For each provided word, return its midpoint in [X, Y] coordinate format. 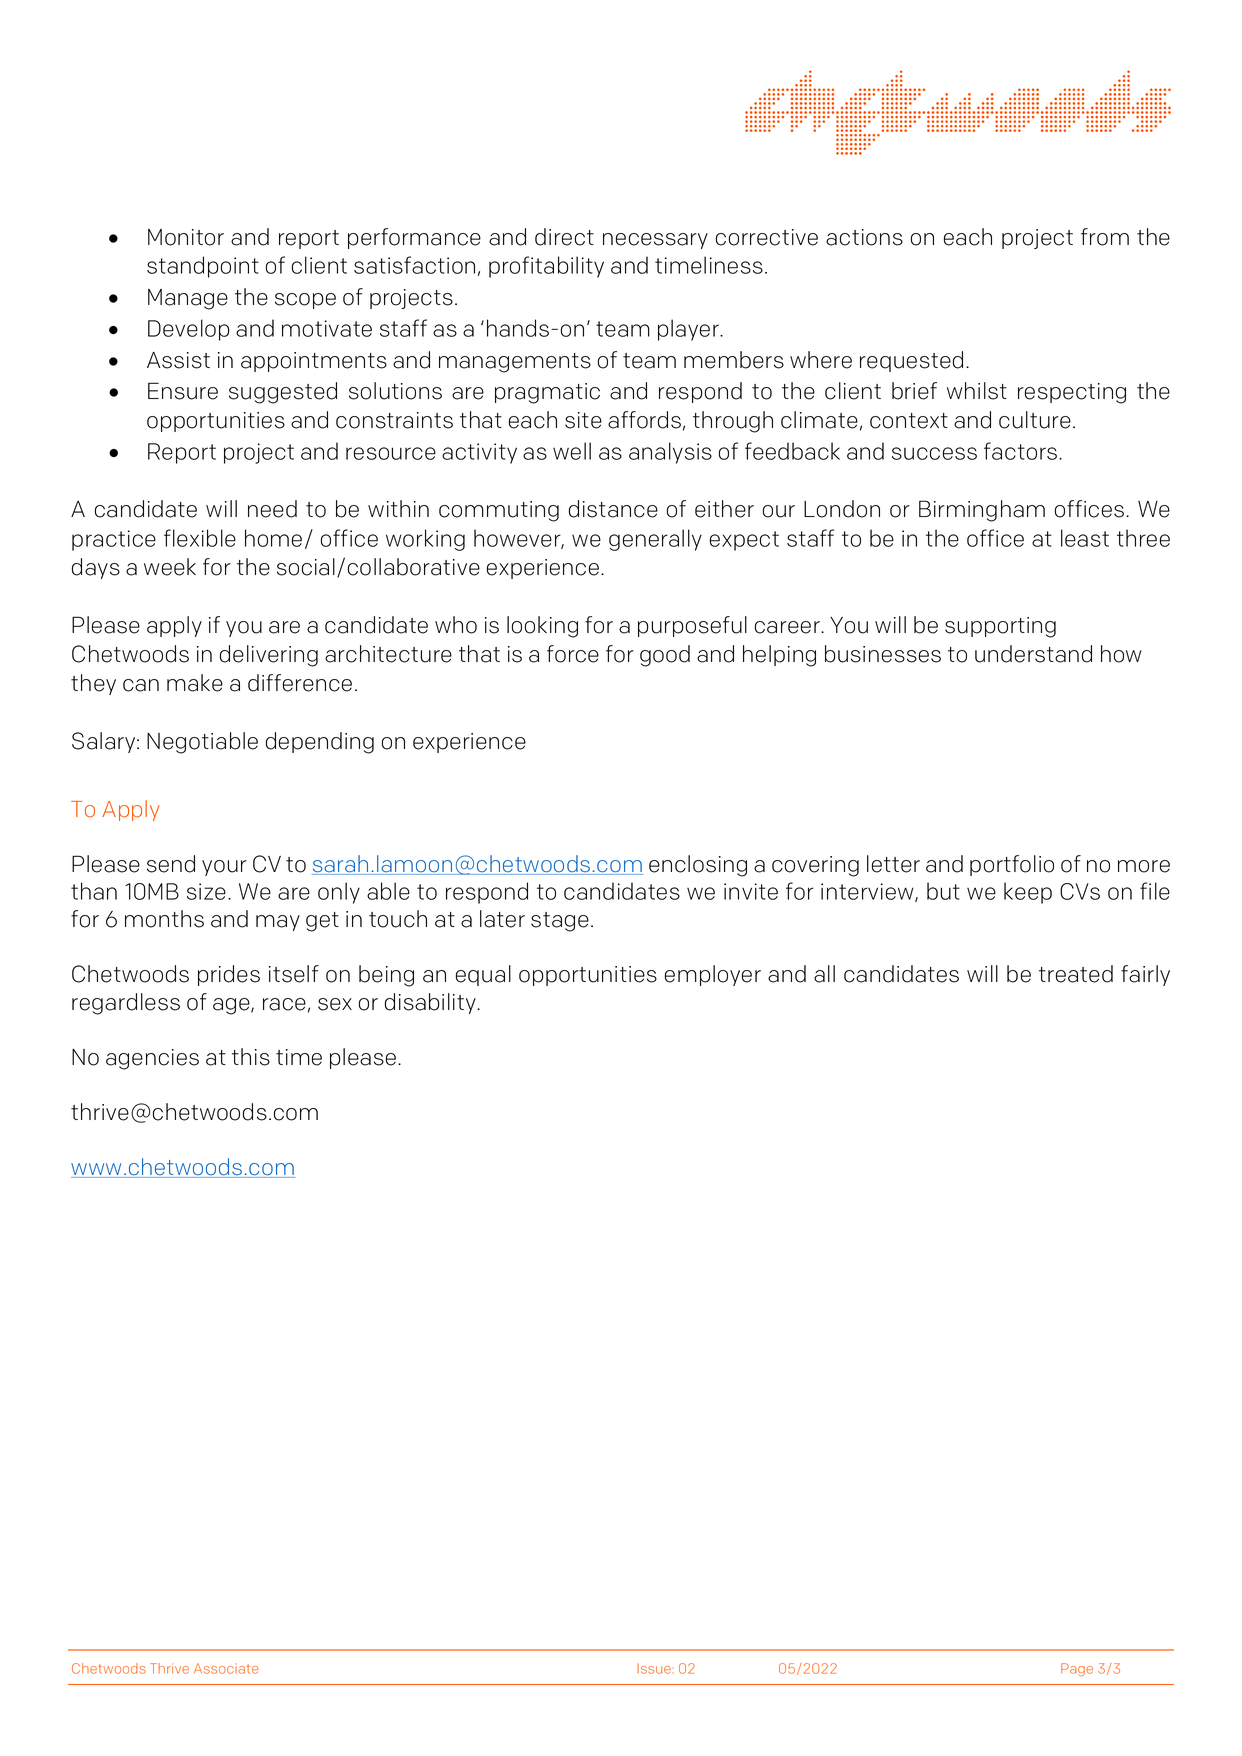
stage [560, 922]
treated [1076, 974]
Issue [654, 1669]
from [1105, 237]
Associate [226, 1668]
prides [229, 975]
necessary [655, 241]
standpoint [203, 267]
